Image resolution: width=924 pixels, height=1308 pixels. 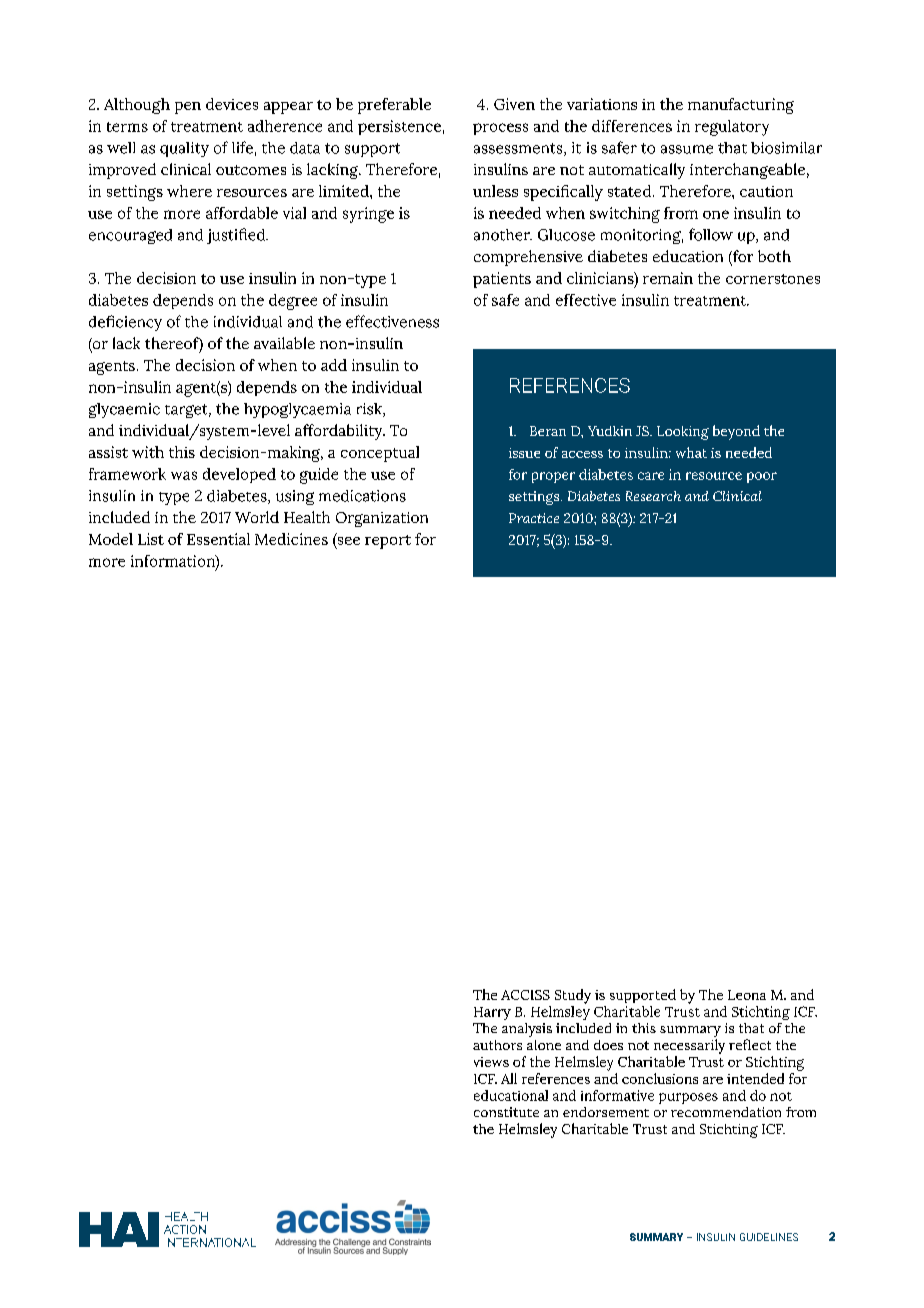 I want to click on report, so click(x=388, y=542).
